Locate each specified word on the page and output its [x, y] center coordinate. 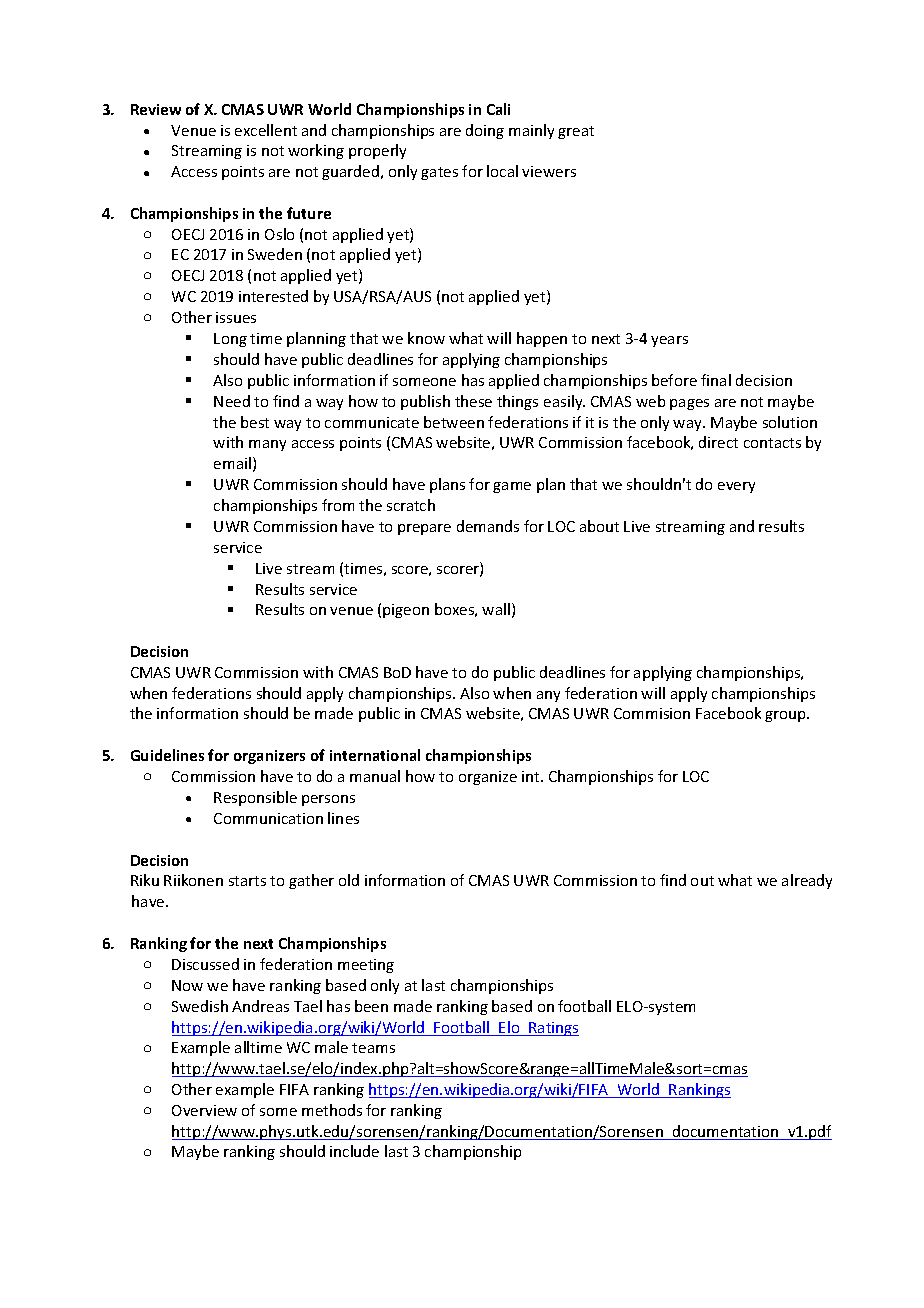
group [786, 716]
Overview [204, 1110]
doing [485, 131]
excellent [266, 130]
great [576, 132]
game [512, 487]
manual [375, 776]
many [267, 445]
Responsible [255, 798]
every [736, 487]
